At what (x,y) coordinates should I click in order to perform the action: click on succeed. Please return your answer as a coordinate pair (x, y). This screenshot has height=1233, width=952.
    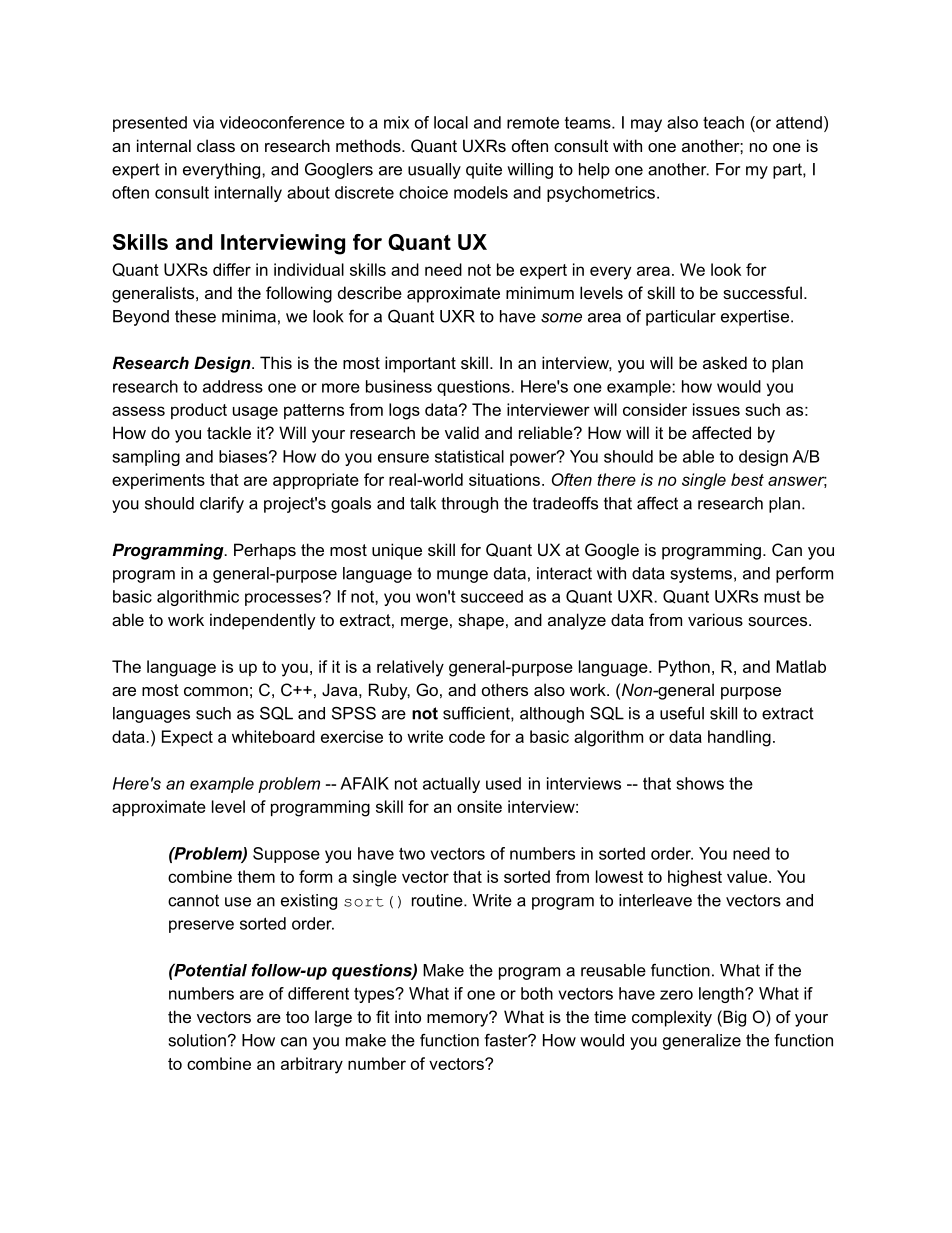
    Looking at the image, I should click on (492, 596).
